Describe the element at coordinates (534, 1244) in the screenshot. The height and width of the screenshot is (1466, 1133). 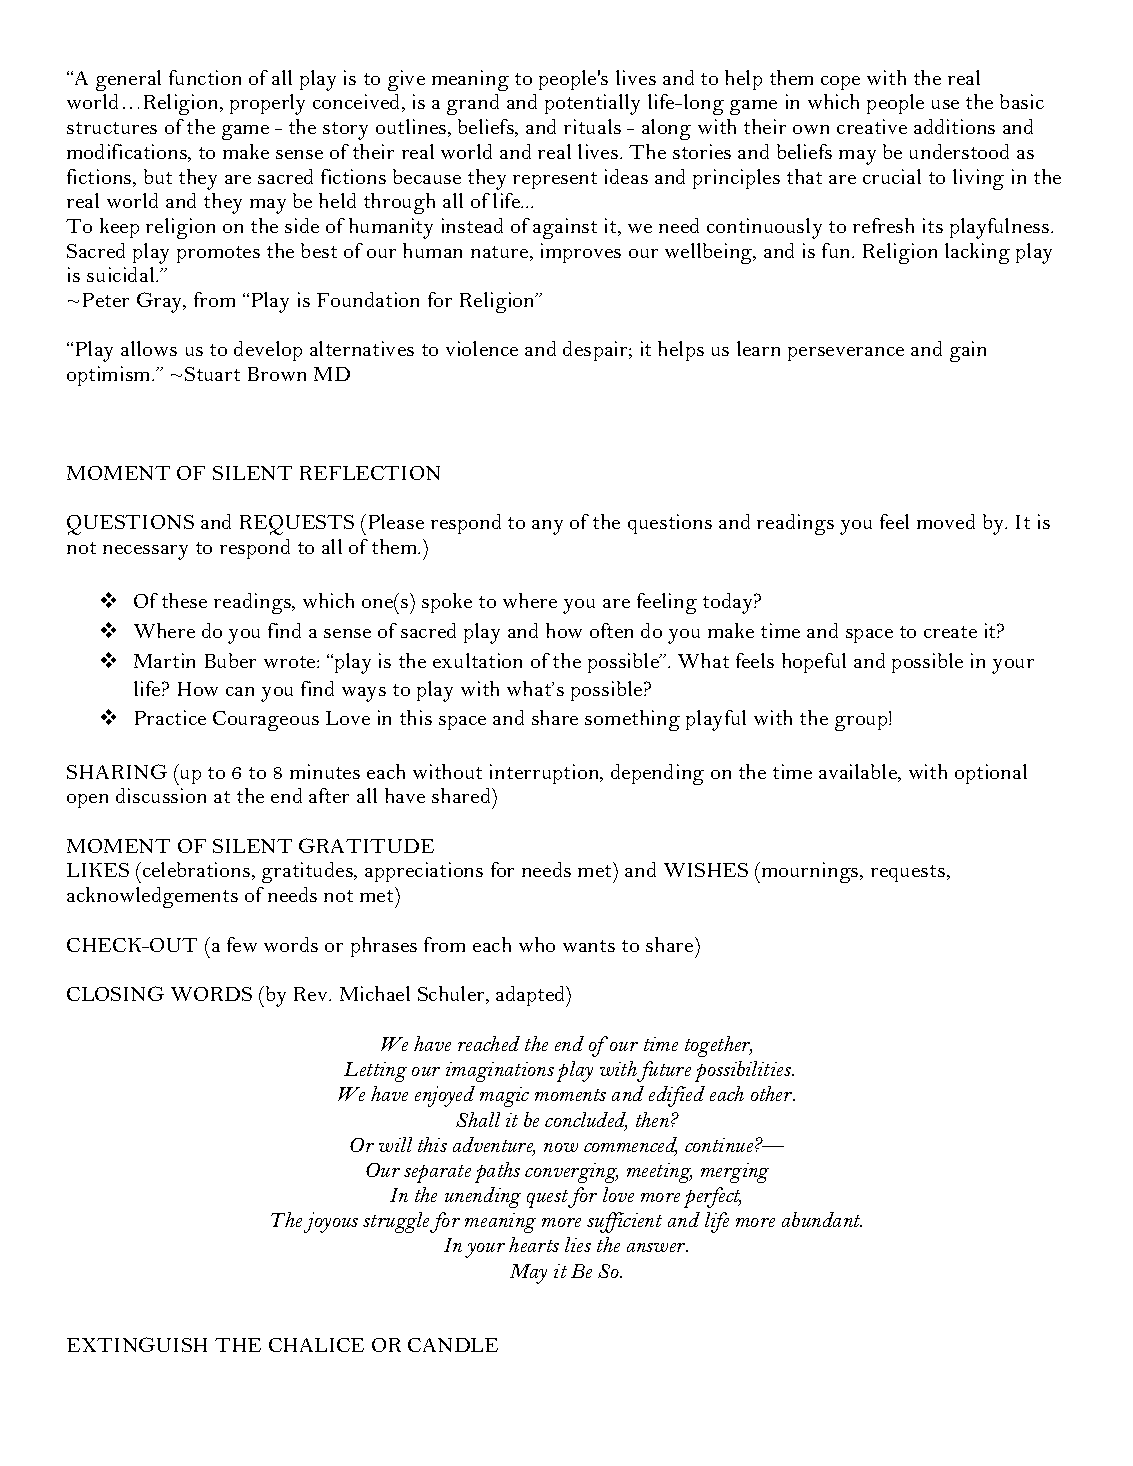
I see `hearts` at that location.
